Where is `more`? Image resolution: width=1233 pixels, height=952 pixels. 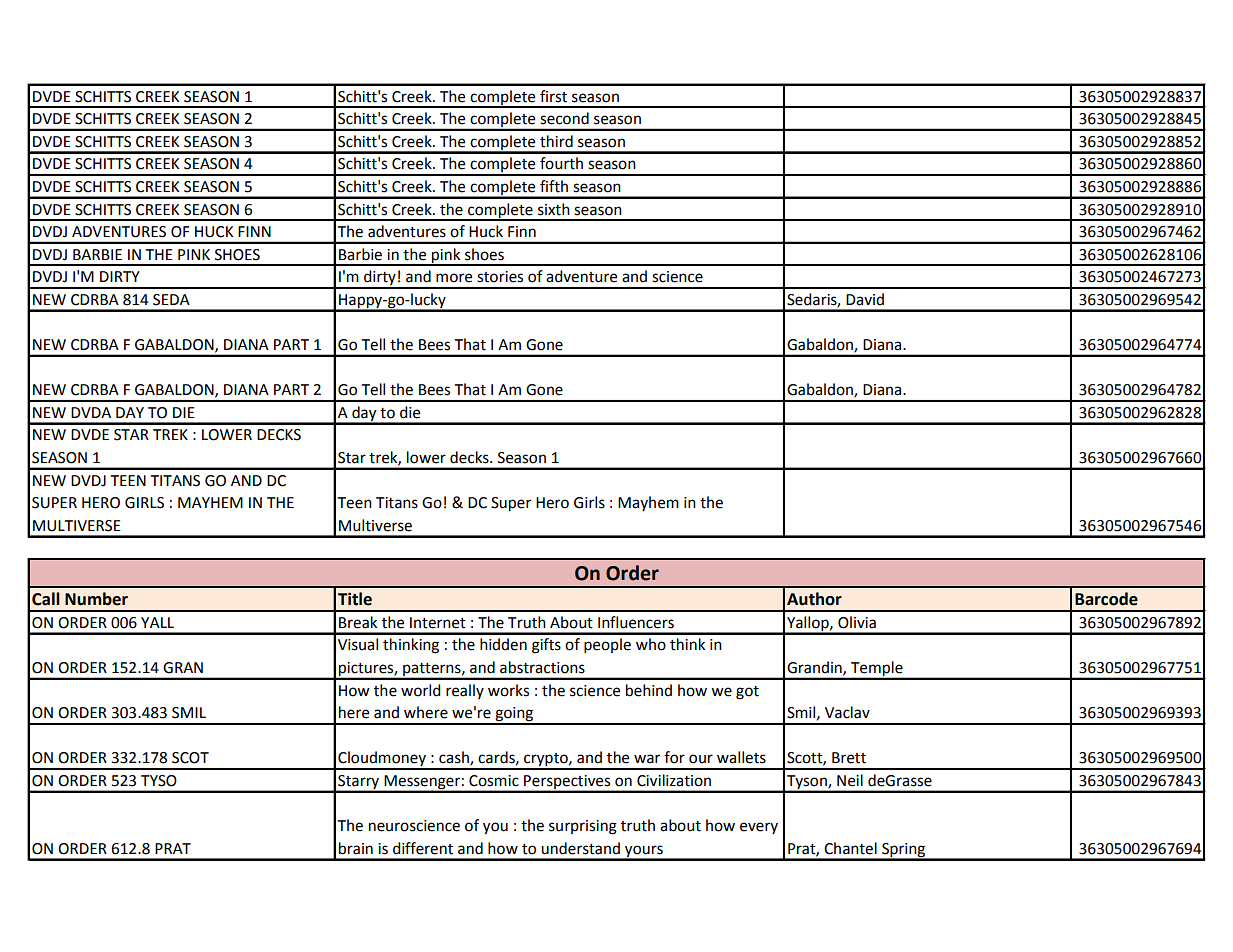 more is located at coordinates (454, 278).
